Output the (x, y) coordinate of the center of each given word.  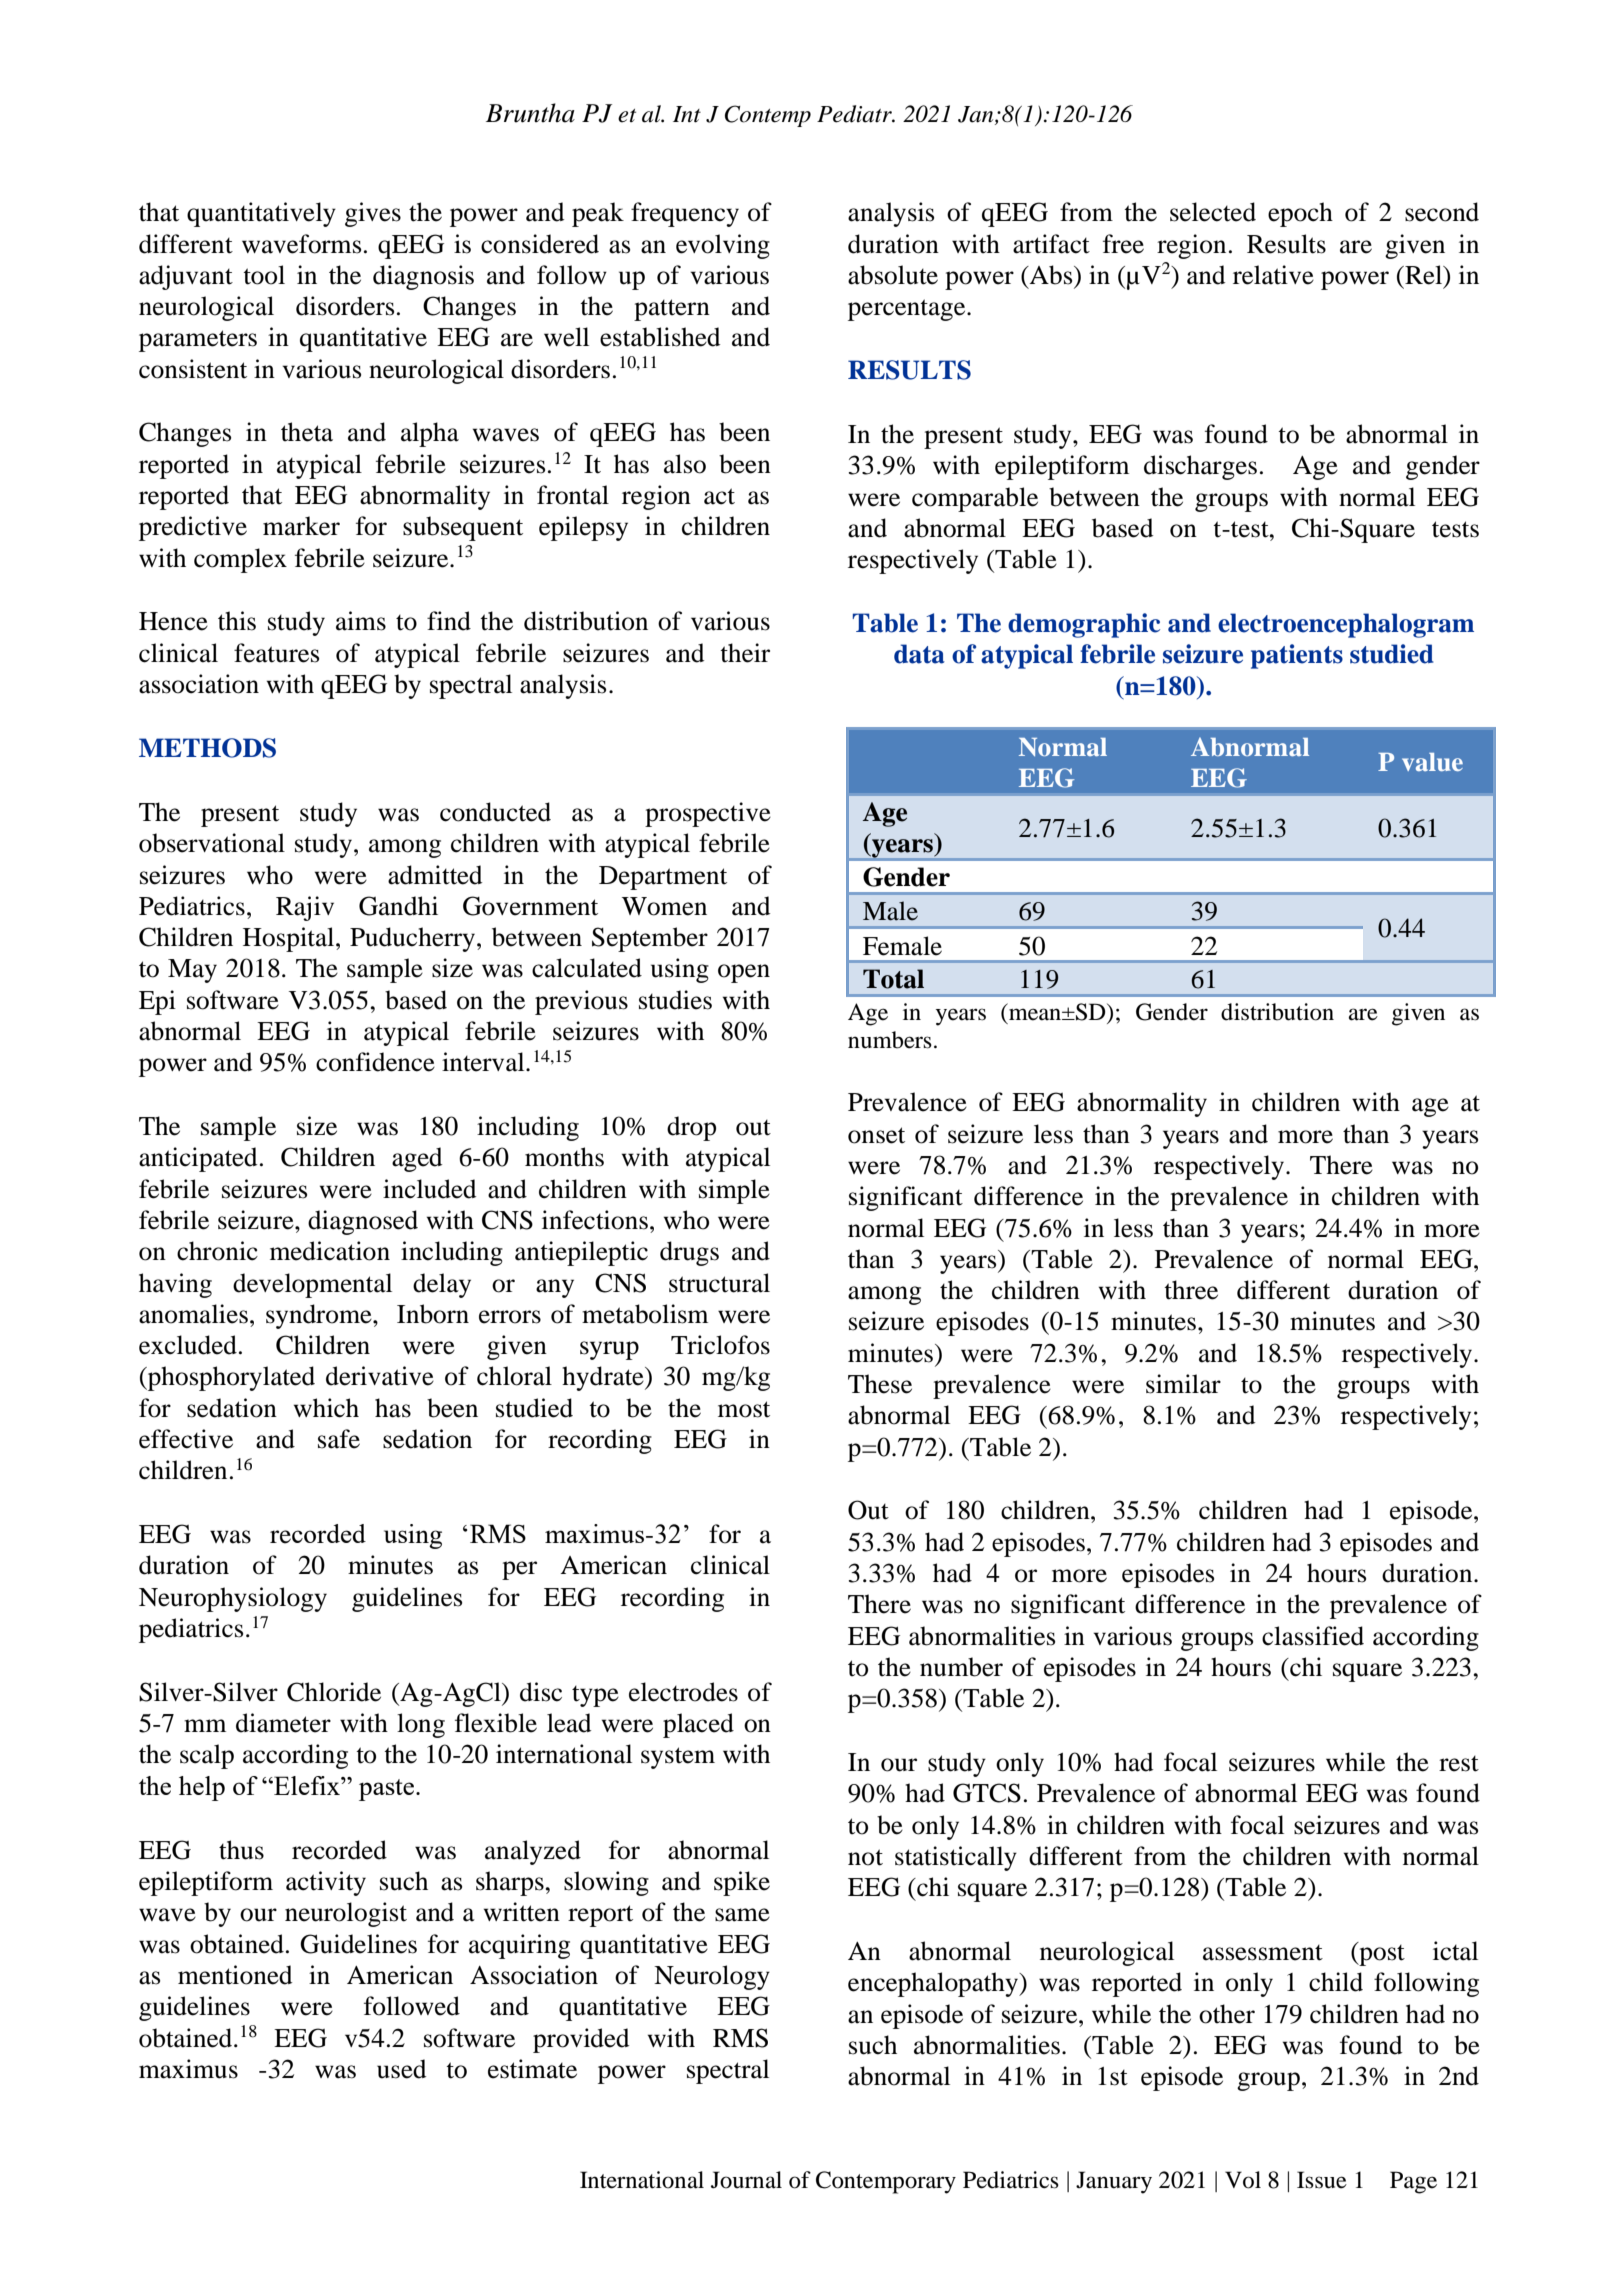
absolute (893, 275)
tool (264, 275)
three (1191, 1290)
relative (1273, 275)
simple (734, 1191)
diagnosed (363, 1222)
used (401, 2069)
